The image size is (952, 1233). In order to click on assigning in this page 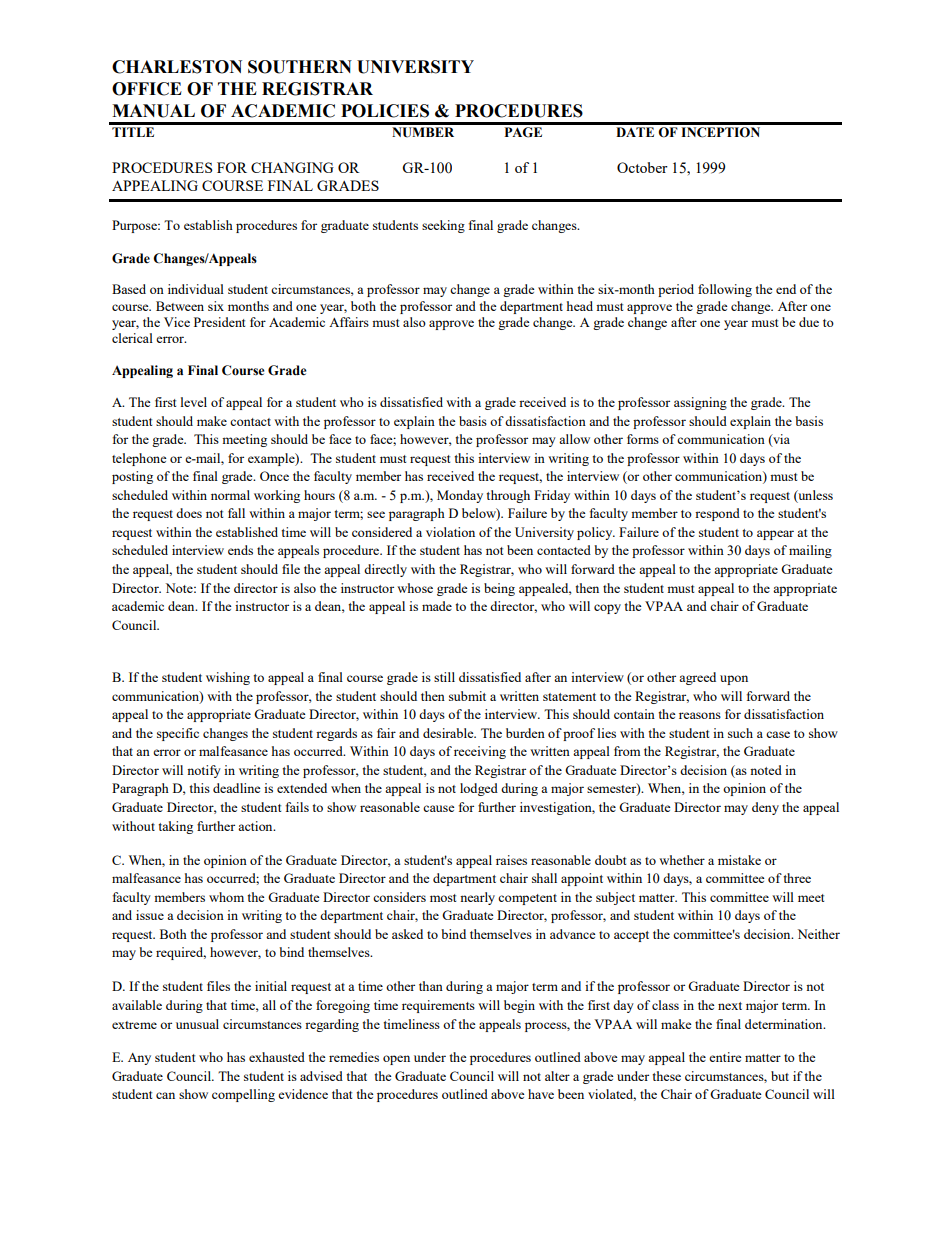, I will do `click(700, 403)`.
